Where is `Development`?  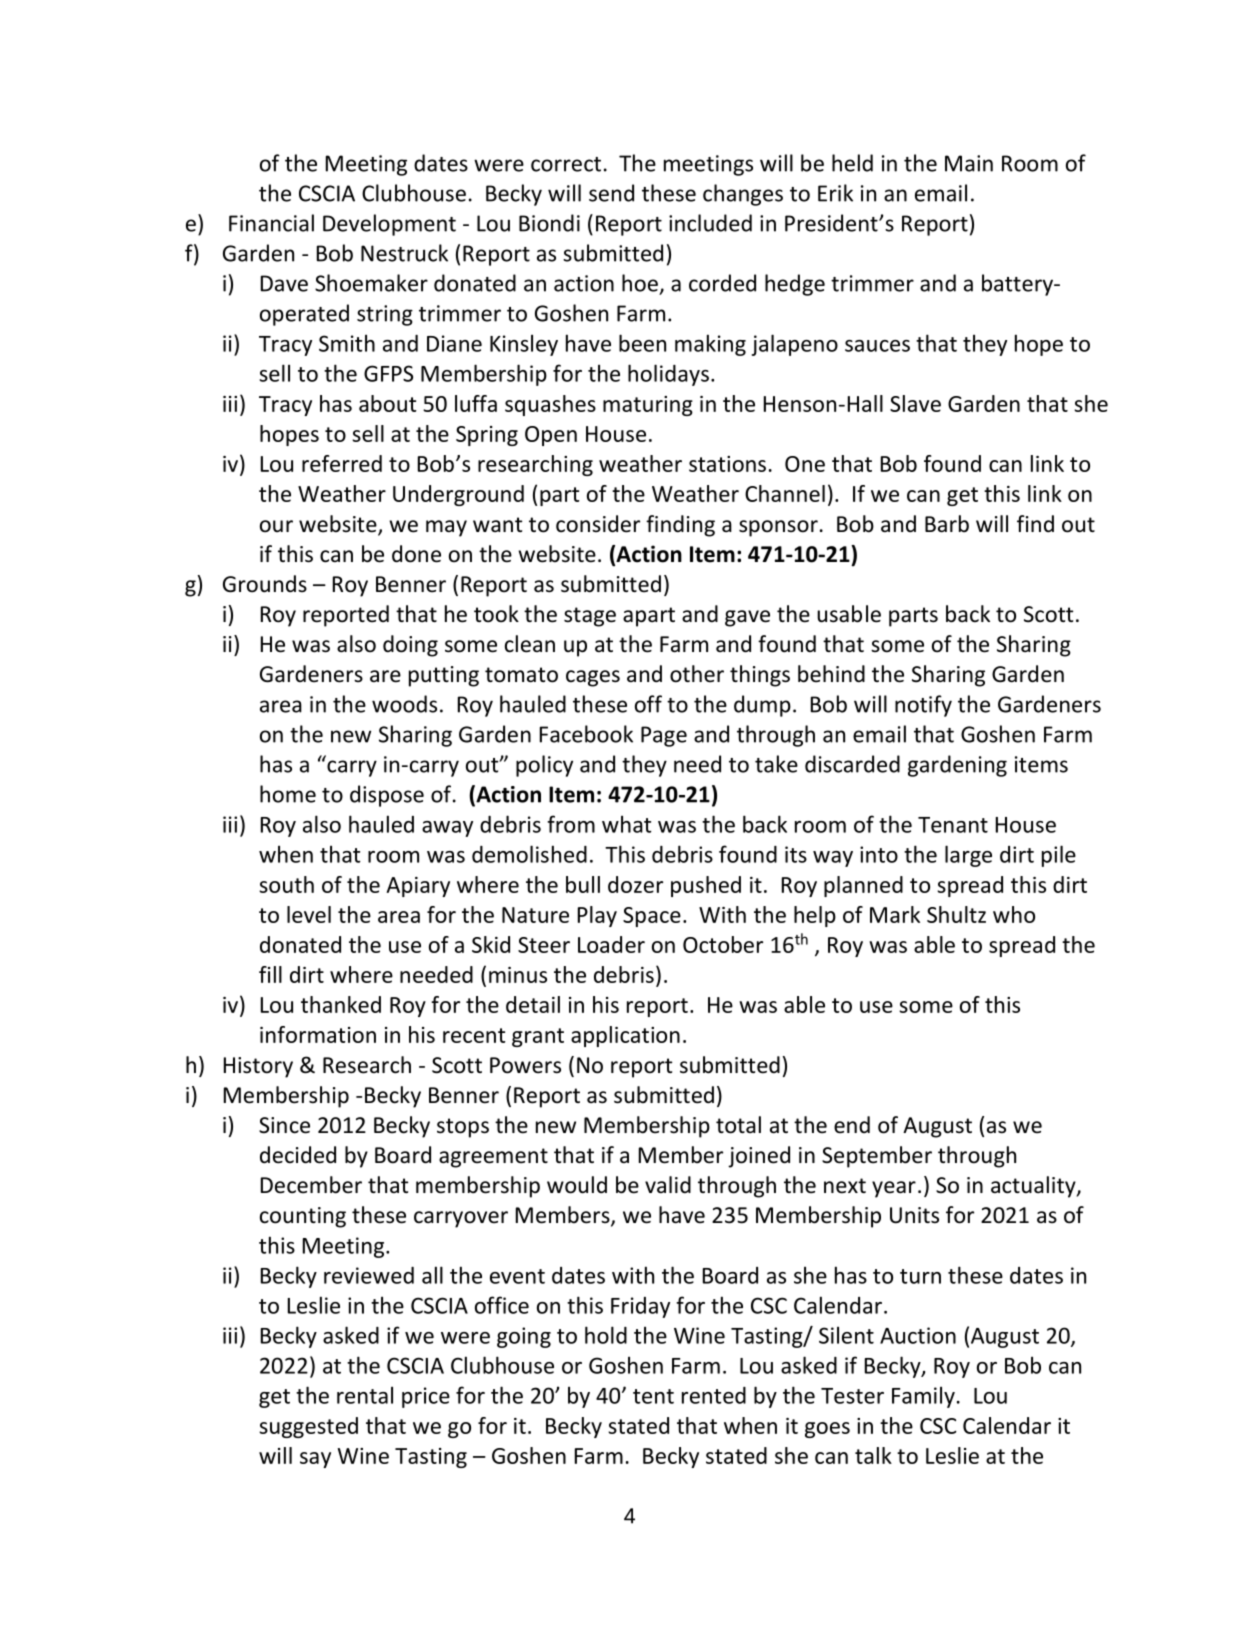 Development is located at coordinates (389, 225).
